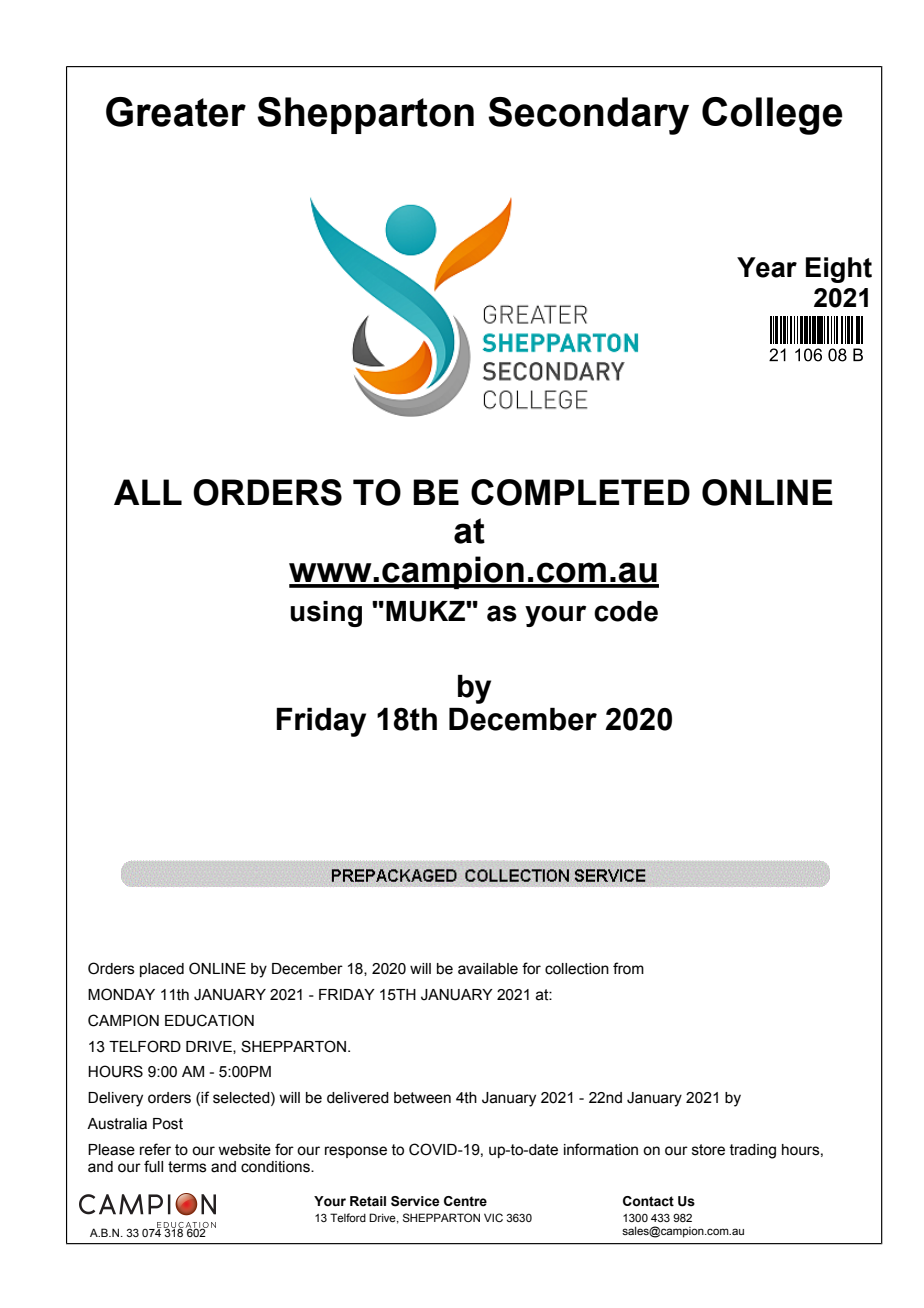 The width and height of the page is (924, 1308). Describe the element at coordinates (326, 614) in the page. I see `using` at that location.
